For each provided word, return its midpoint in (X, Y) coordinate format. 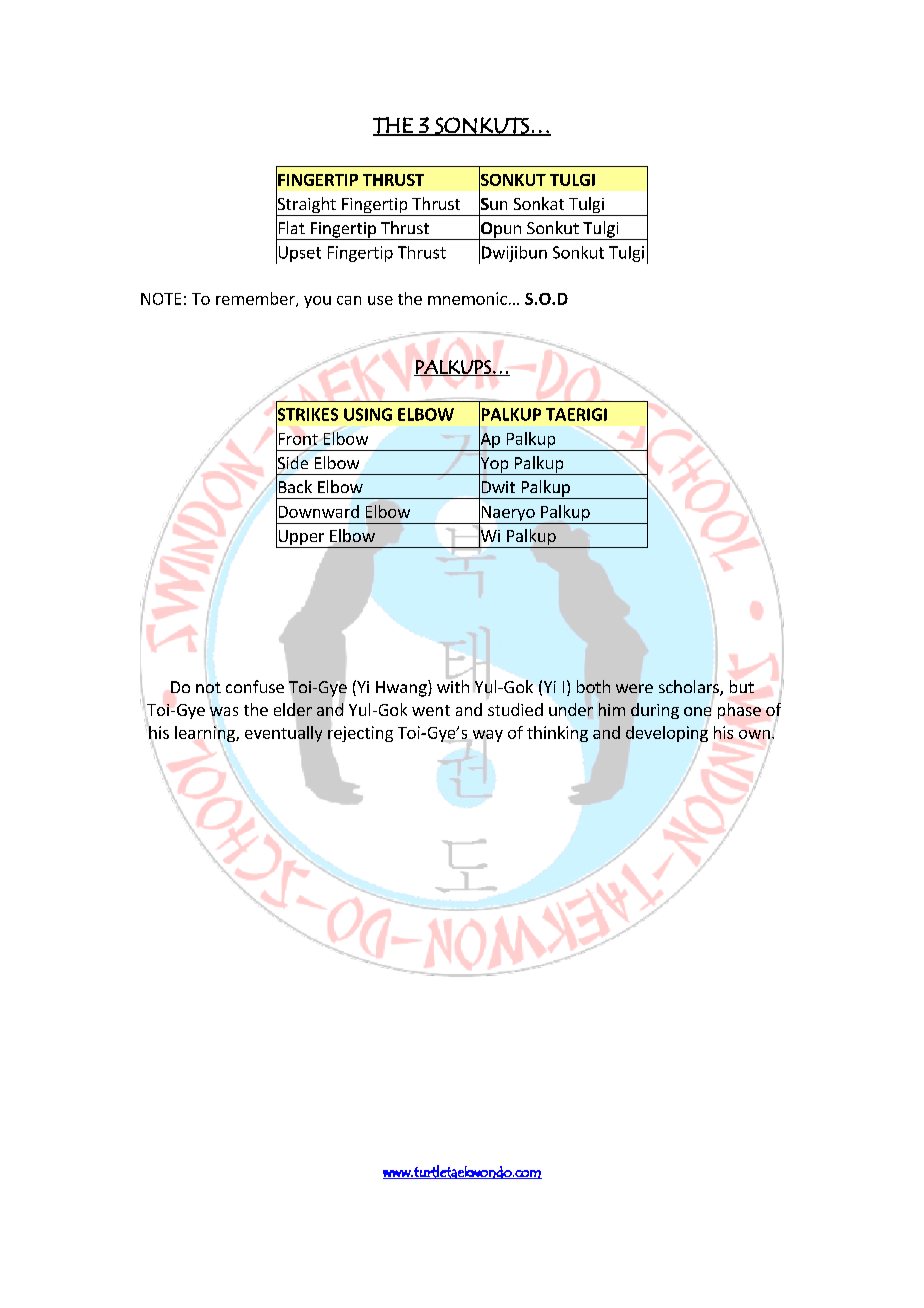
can (349, 300)
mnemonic (467, 298)
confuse (255, 686)
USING (368, 414)
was (224, 710)
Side (292, 463)
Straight (307, 205)
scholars (690, 688)
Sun (493, 204)
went (431, 710)
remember (256, 299)
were (634, 688)
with (453, 685)
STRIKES (307, 414)
